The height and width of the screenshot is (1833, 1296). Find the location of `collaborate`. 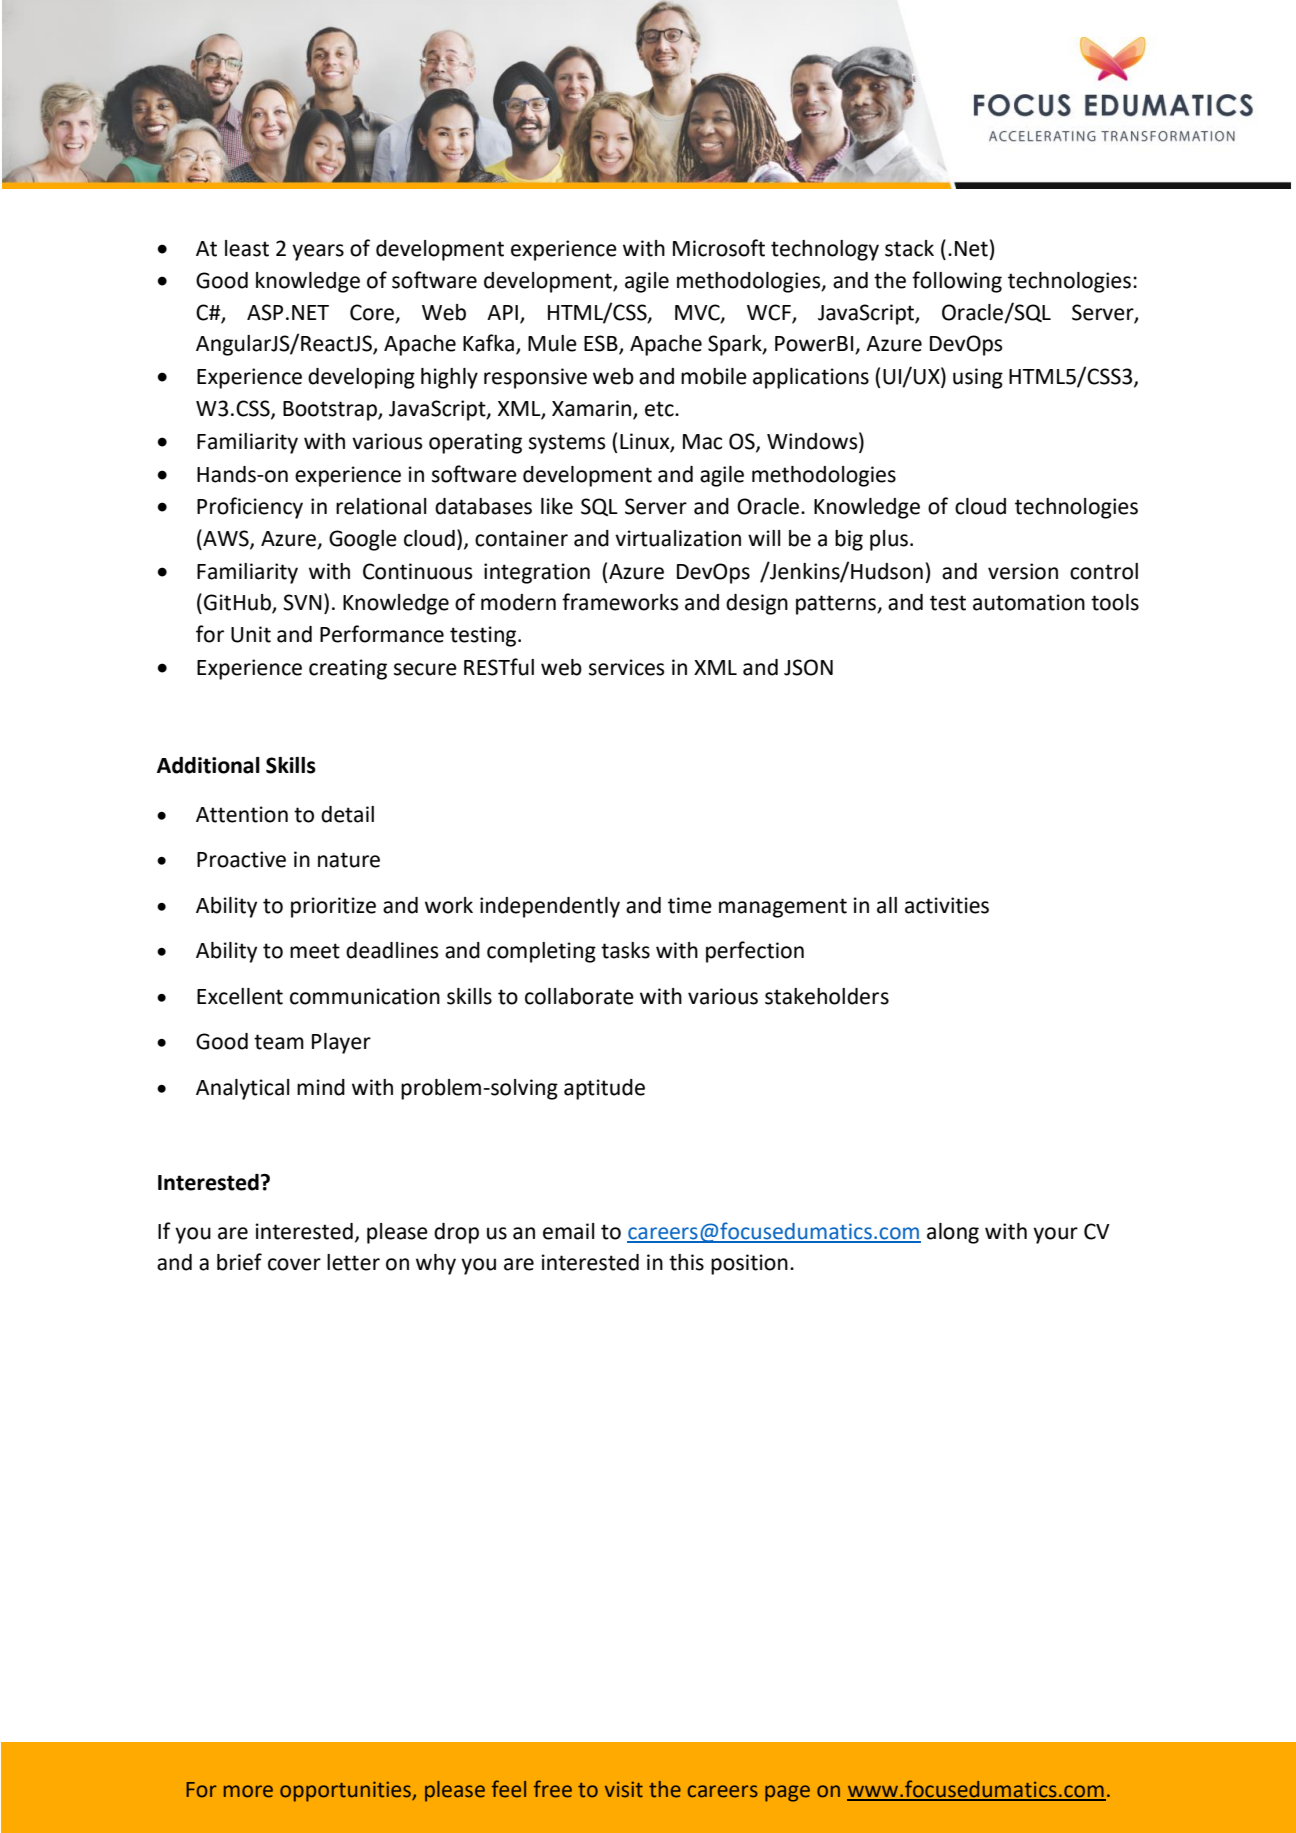

collaborate is located at coordinates (579, 996).
